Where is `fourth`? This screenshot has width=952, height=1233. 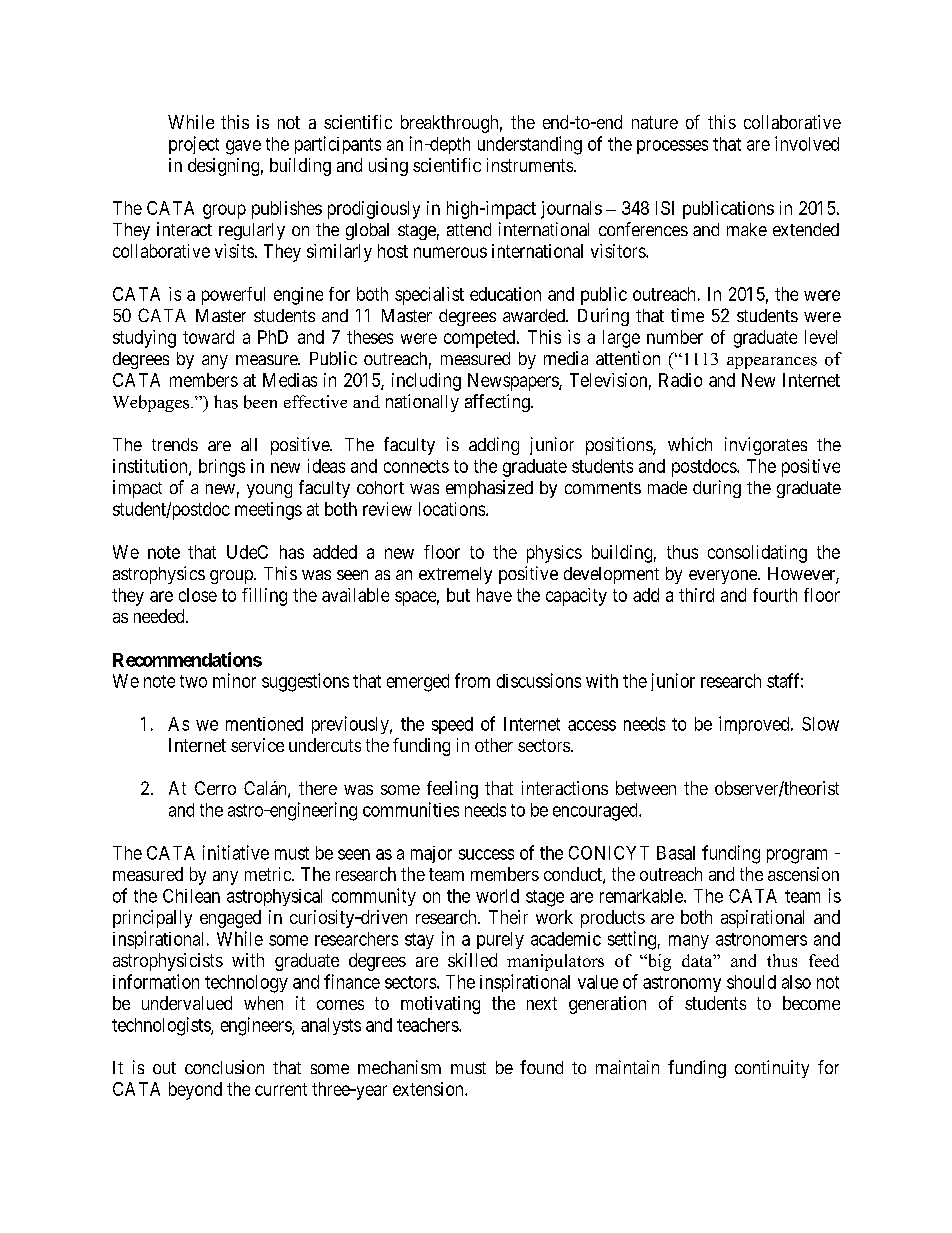
fourth is located at coordinates (775, 595).
